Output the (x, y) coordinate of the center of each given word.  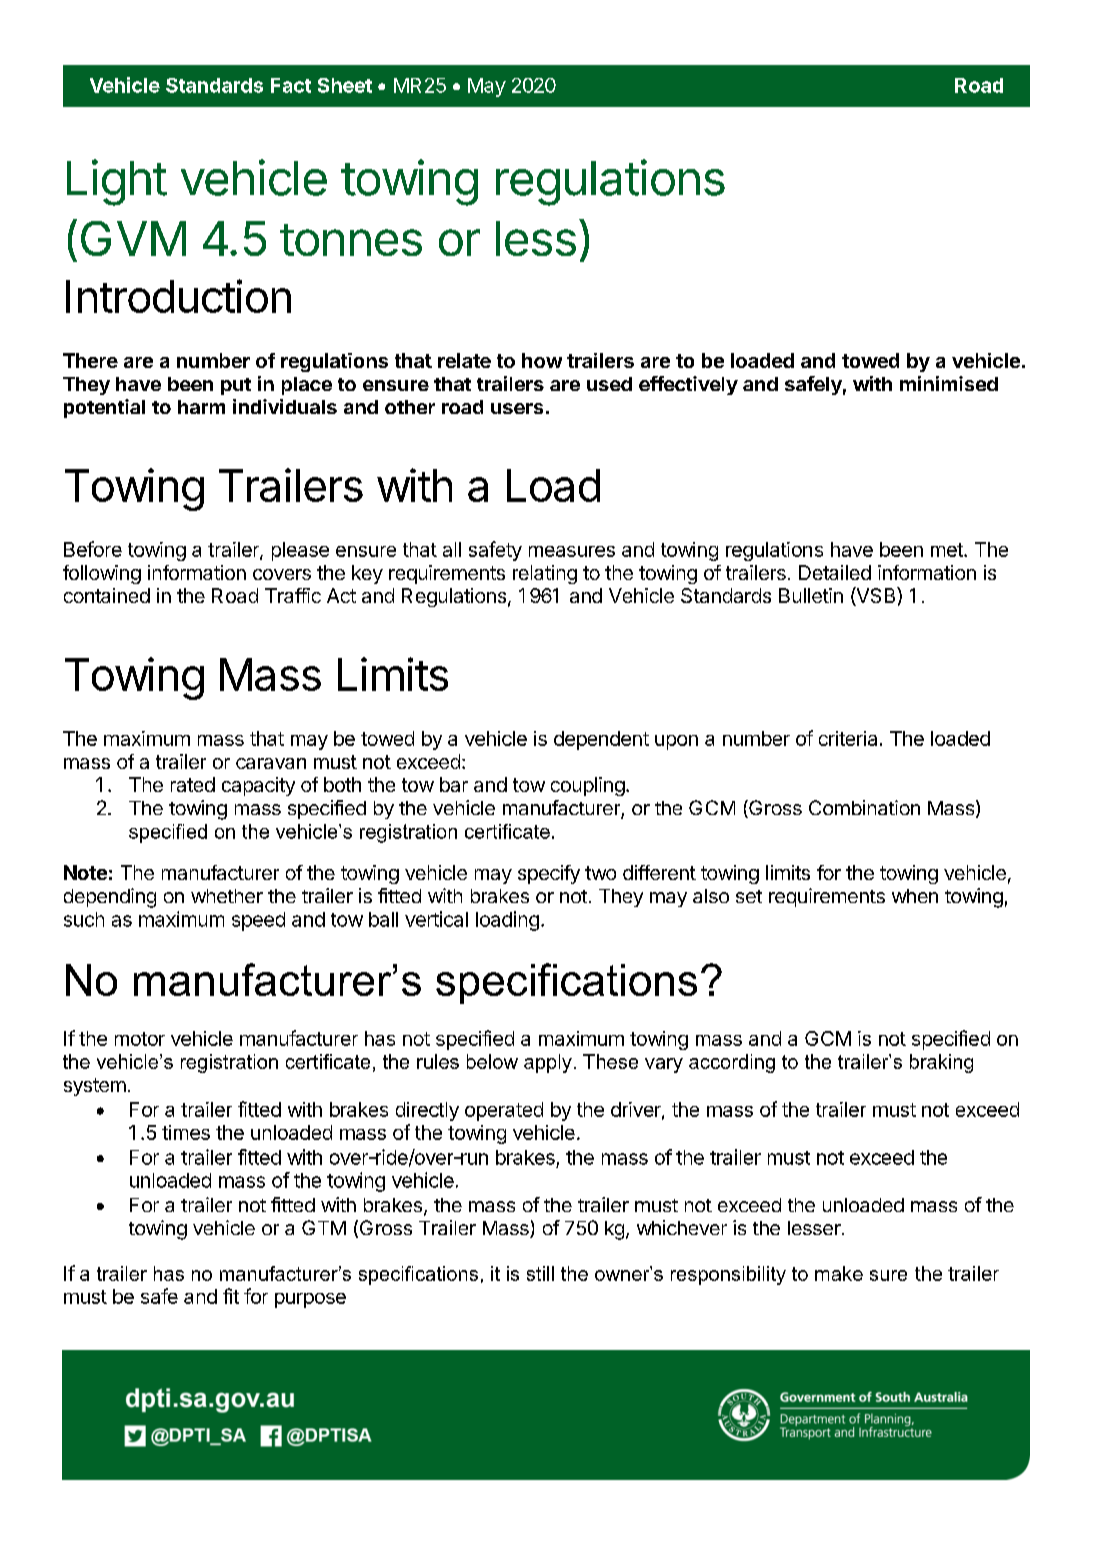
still (540, 1273)
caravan (271, 763)
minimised (949, 383)
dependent (601, 740)
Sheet (345, 85)
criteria (848, 738)
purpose (310, 1300)
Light (117, 182)
